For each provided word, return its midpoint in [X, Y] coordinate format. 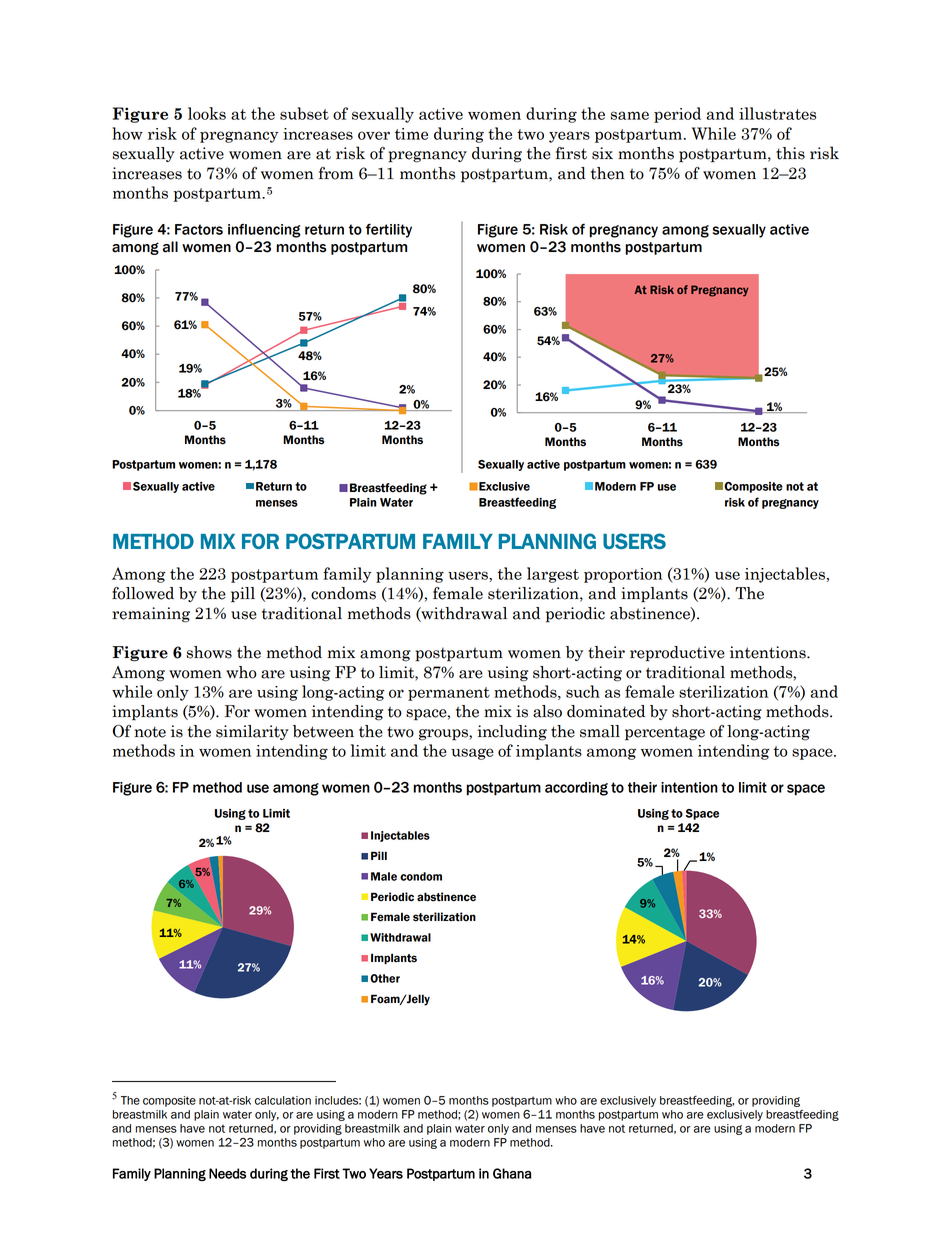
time [411, 134]
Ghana [512, 1173]
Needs [227, 1173]
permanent [449, 694]
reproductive [677, 654]
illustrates [777, 113]
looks [207, 113]
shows [209, 652]
